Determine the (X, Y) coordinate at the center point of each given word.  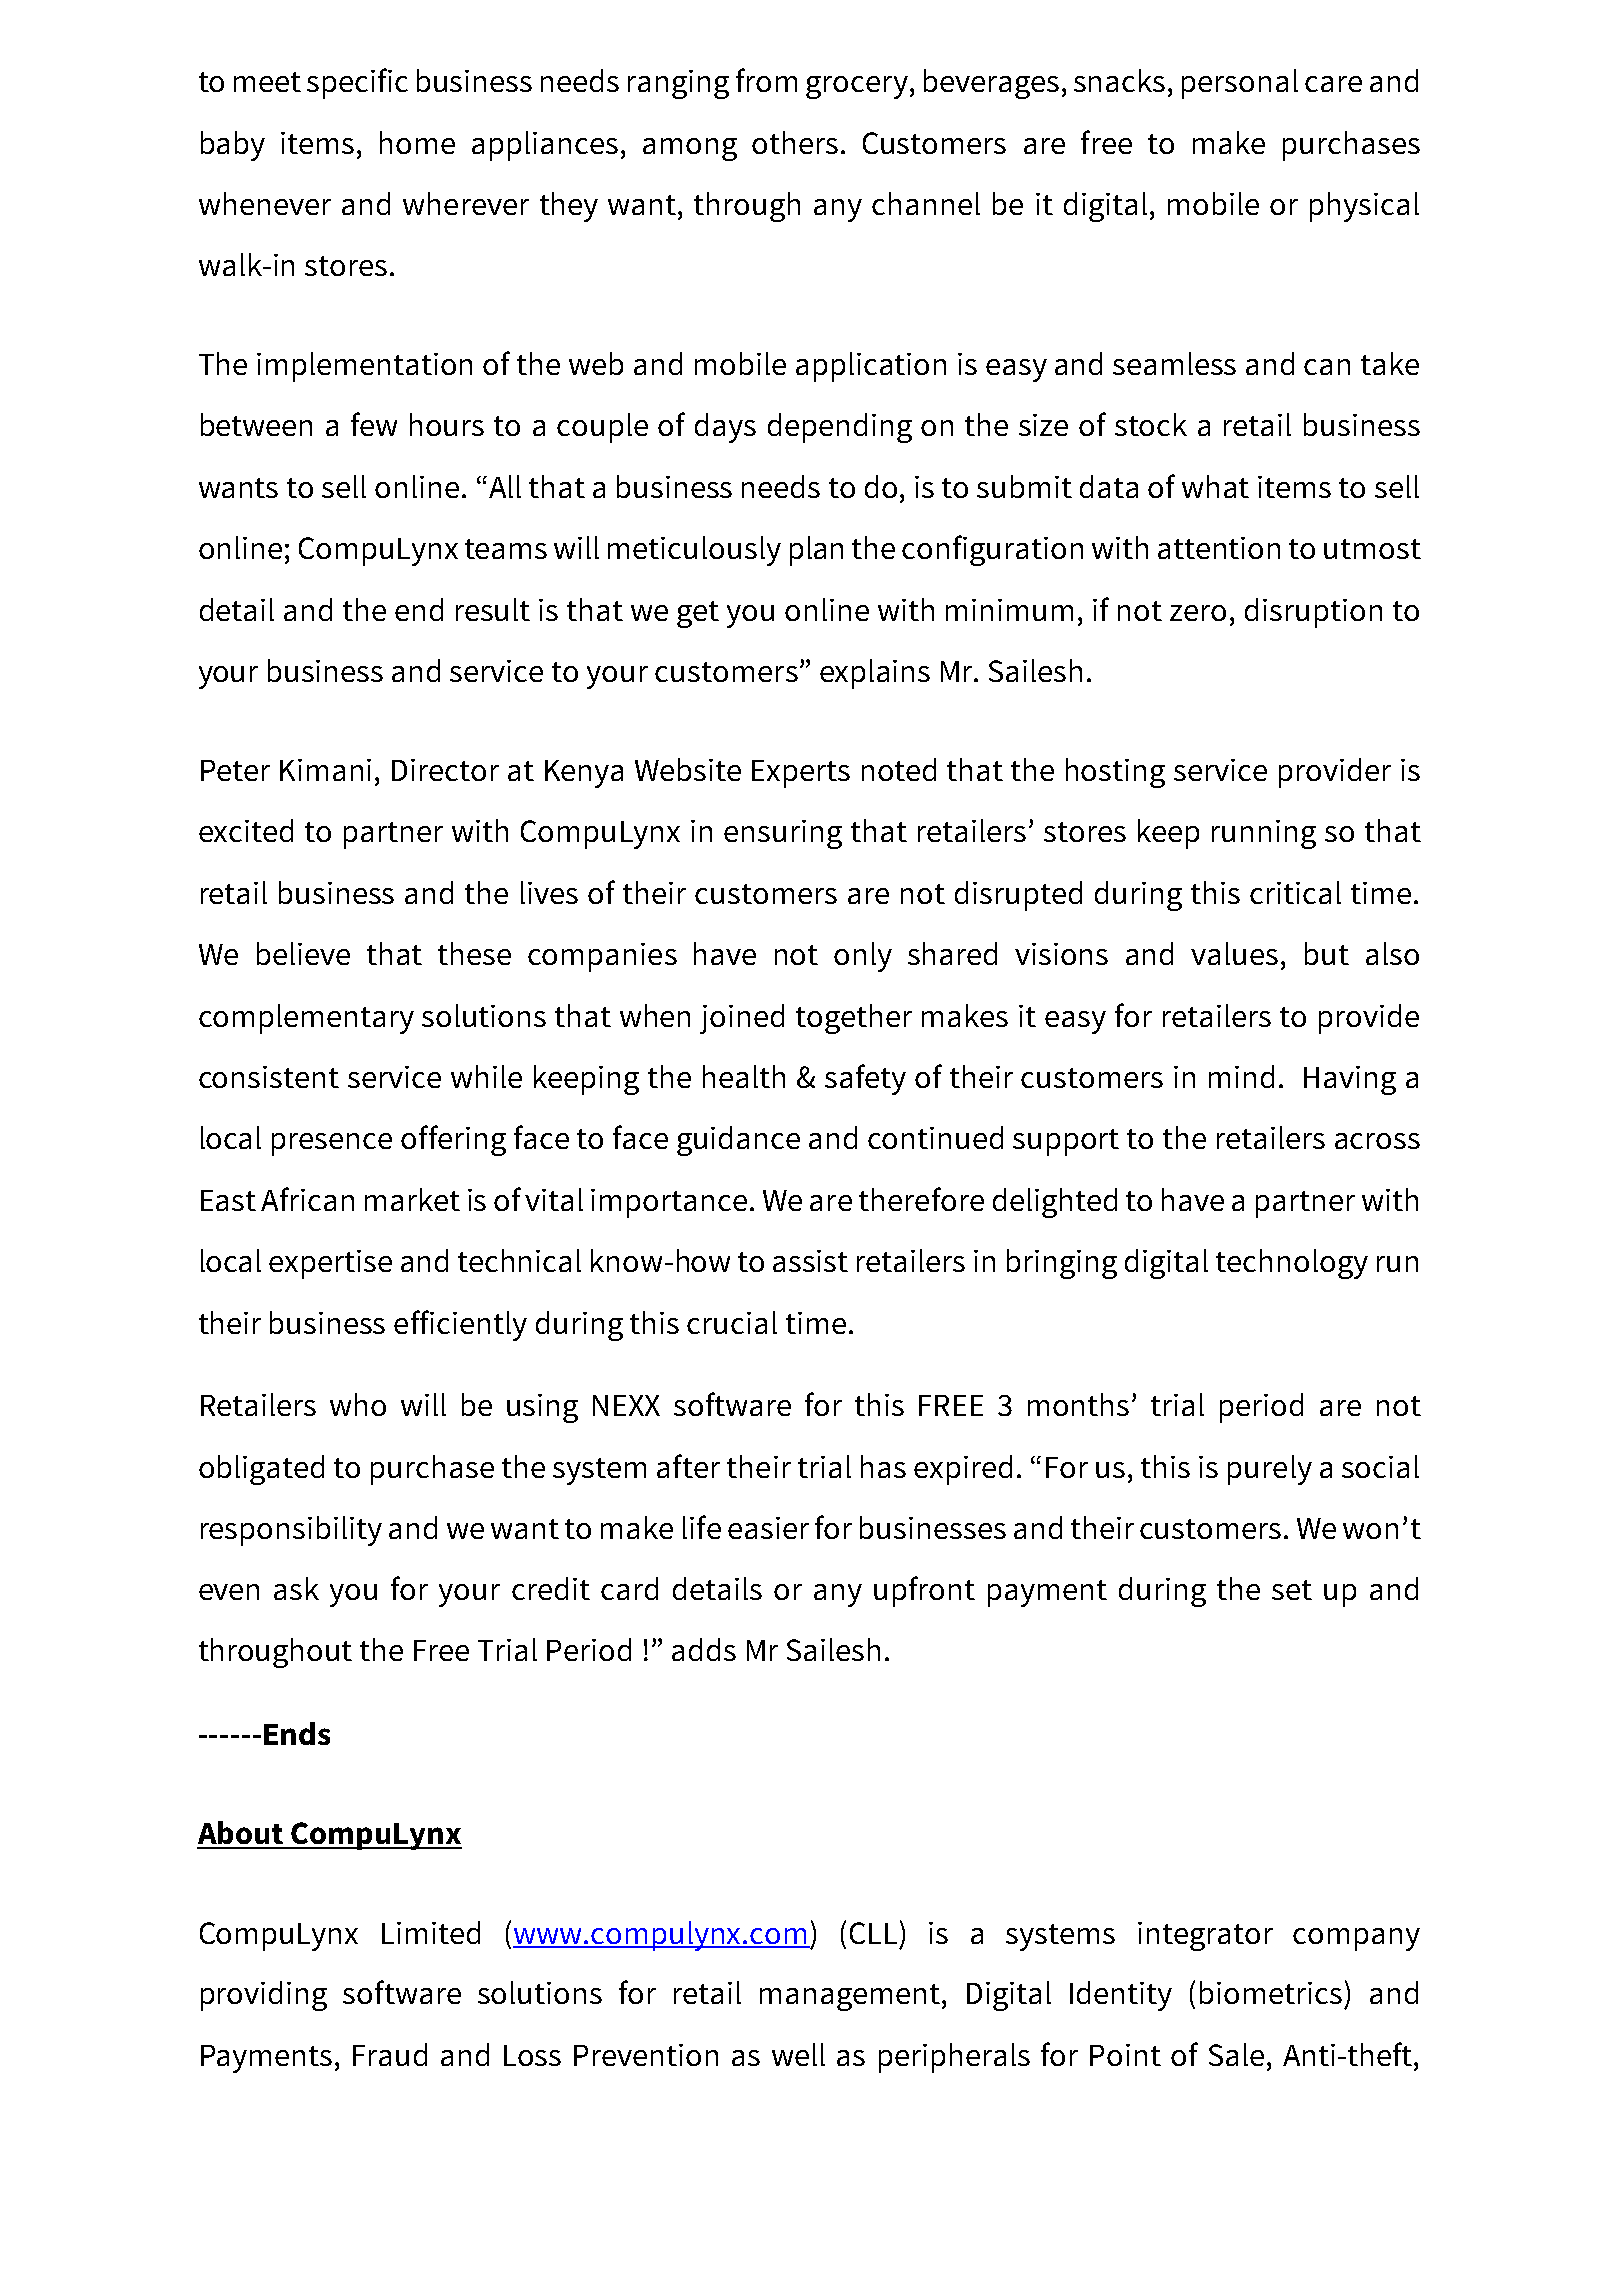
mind (1241, 1076)
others (795, 142)
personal (1240, 84)
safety (865, 1079)
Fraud (390, 2054)
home (417, 142)
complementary (306, 1019)
